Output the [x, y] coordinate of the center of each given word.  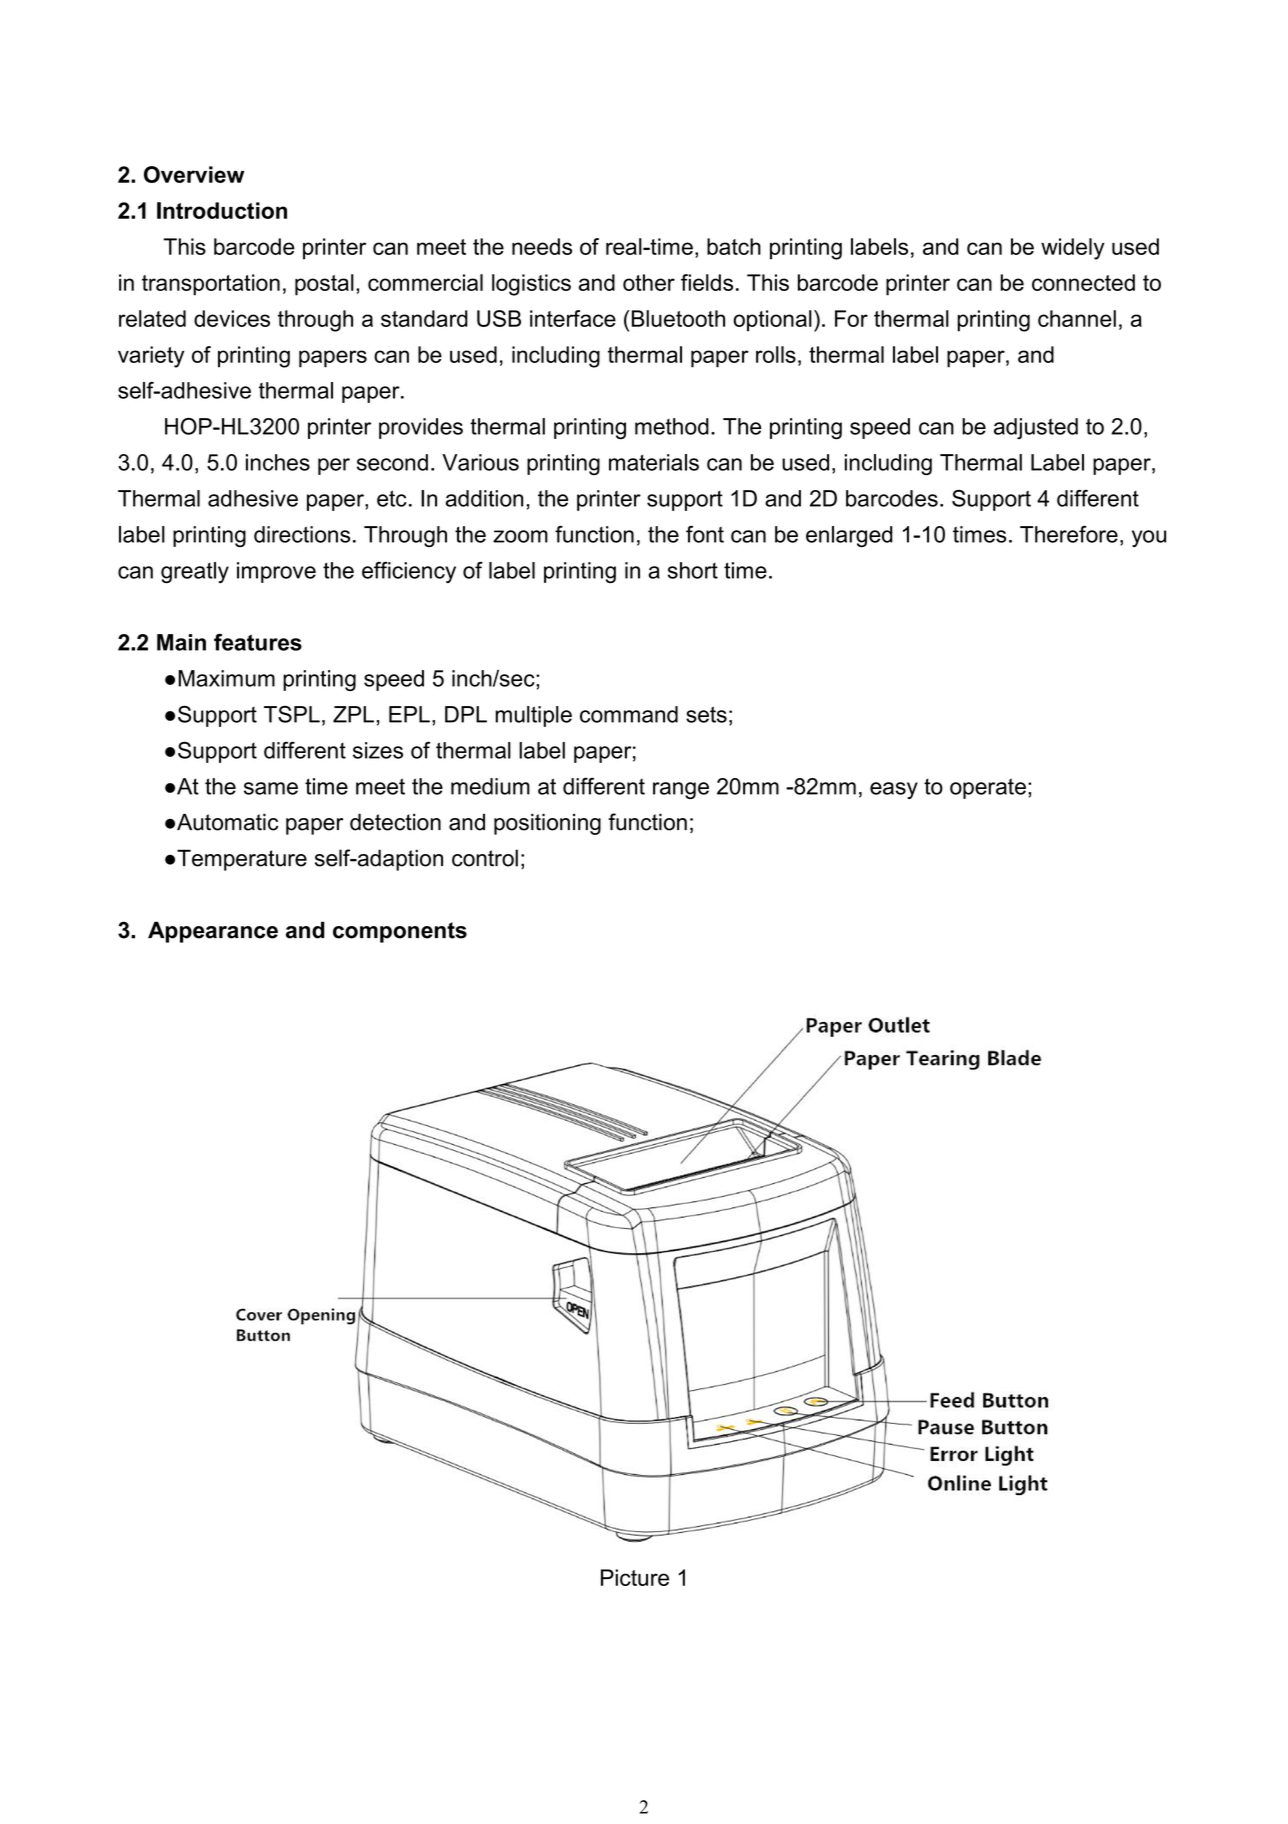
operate [988, 788]
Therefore [1069, 534]
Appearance [213, 932]
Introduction [222, 210]
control [485, 858]
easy [894, 790]
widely [1073, 249]
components [400, 932]
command [629, 714]
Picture [635, 1577]
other [649, 282]
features [258, 642]
